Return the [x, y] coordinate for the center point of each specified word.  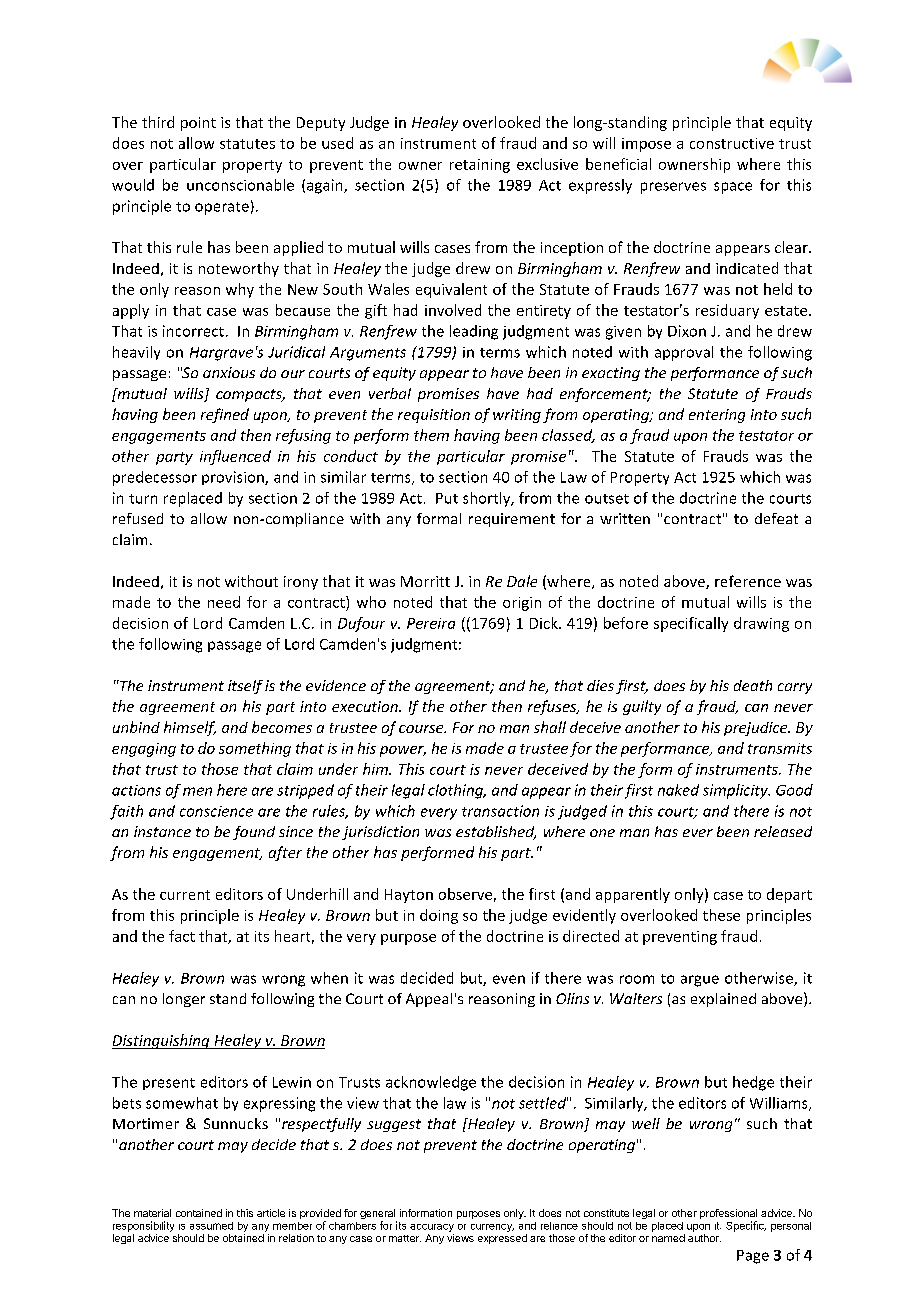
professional [728, 1215]
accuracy [432, 1228]
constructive [732, 143]
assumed [211, 1226]
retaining [480, 166]
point [198, 124]
